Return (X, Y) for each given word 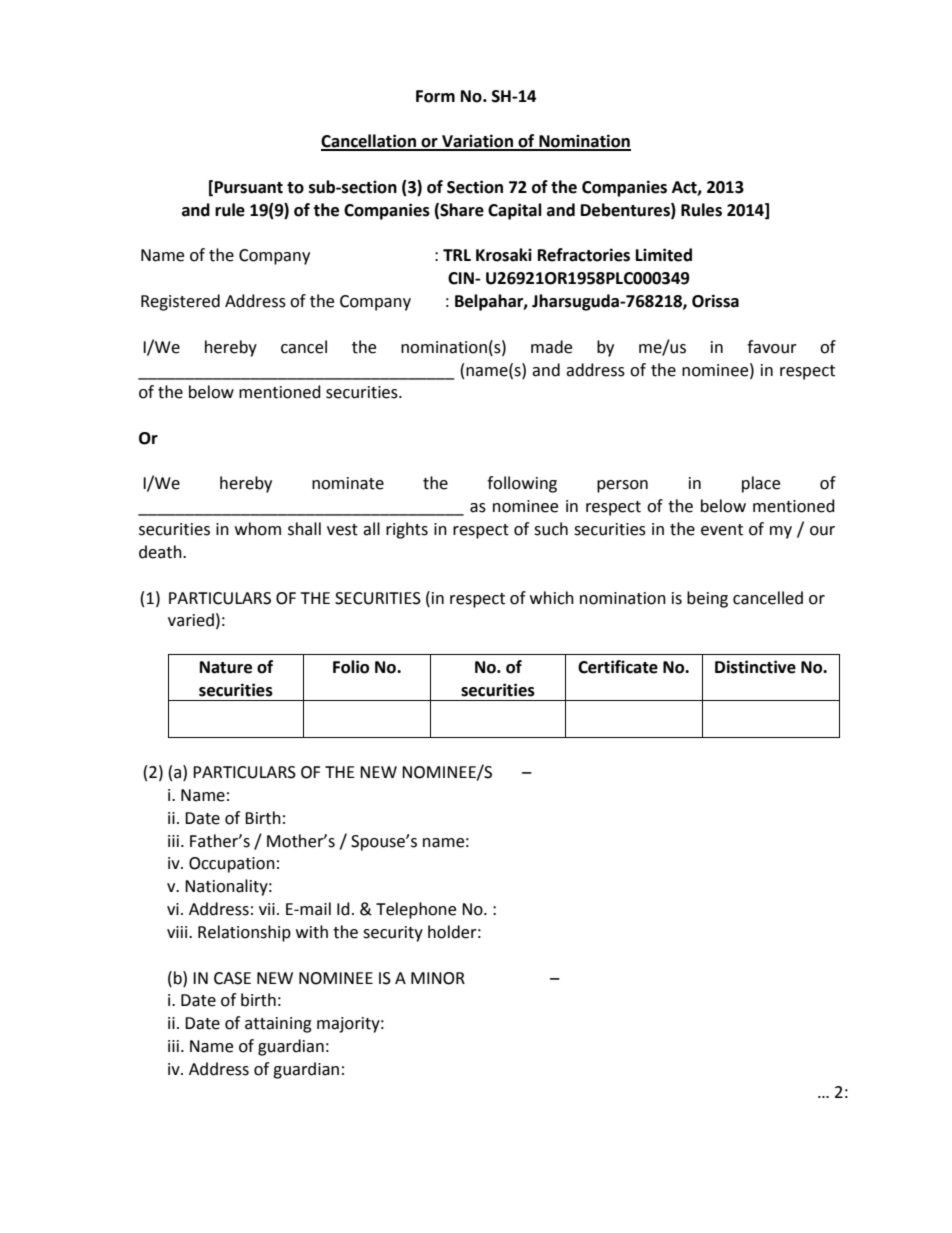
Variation (477, 142)
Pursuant (249, 187)
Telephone (416, 910)
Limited (664, 255)
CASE (232, 978)
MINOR (438, 978)
